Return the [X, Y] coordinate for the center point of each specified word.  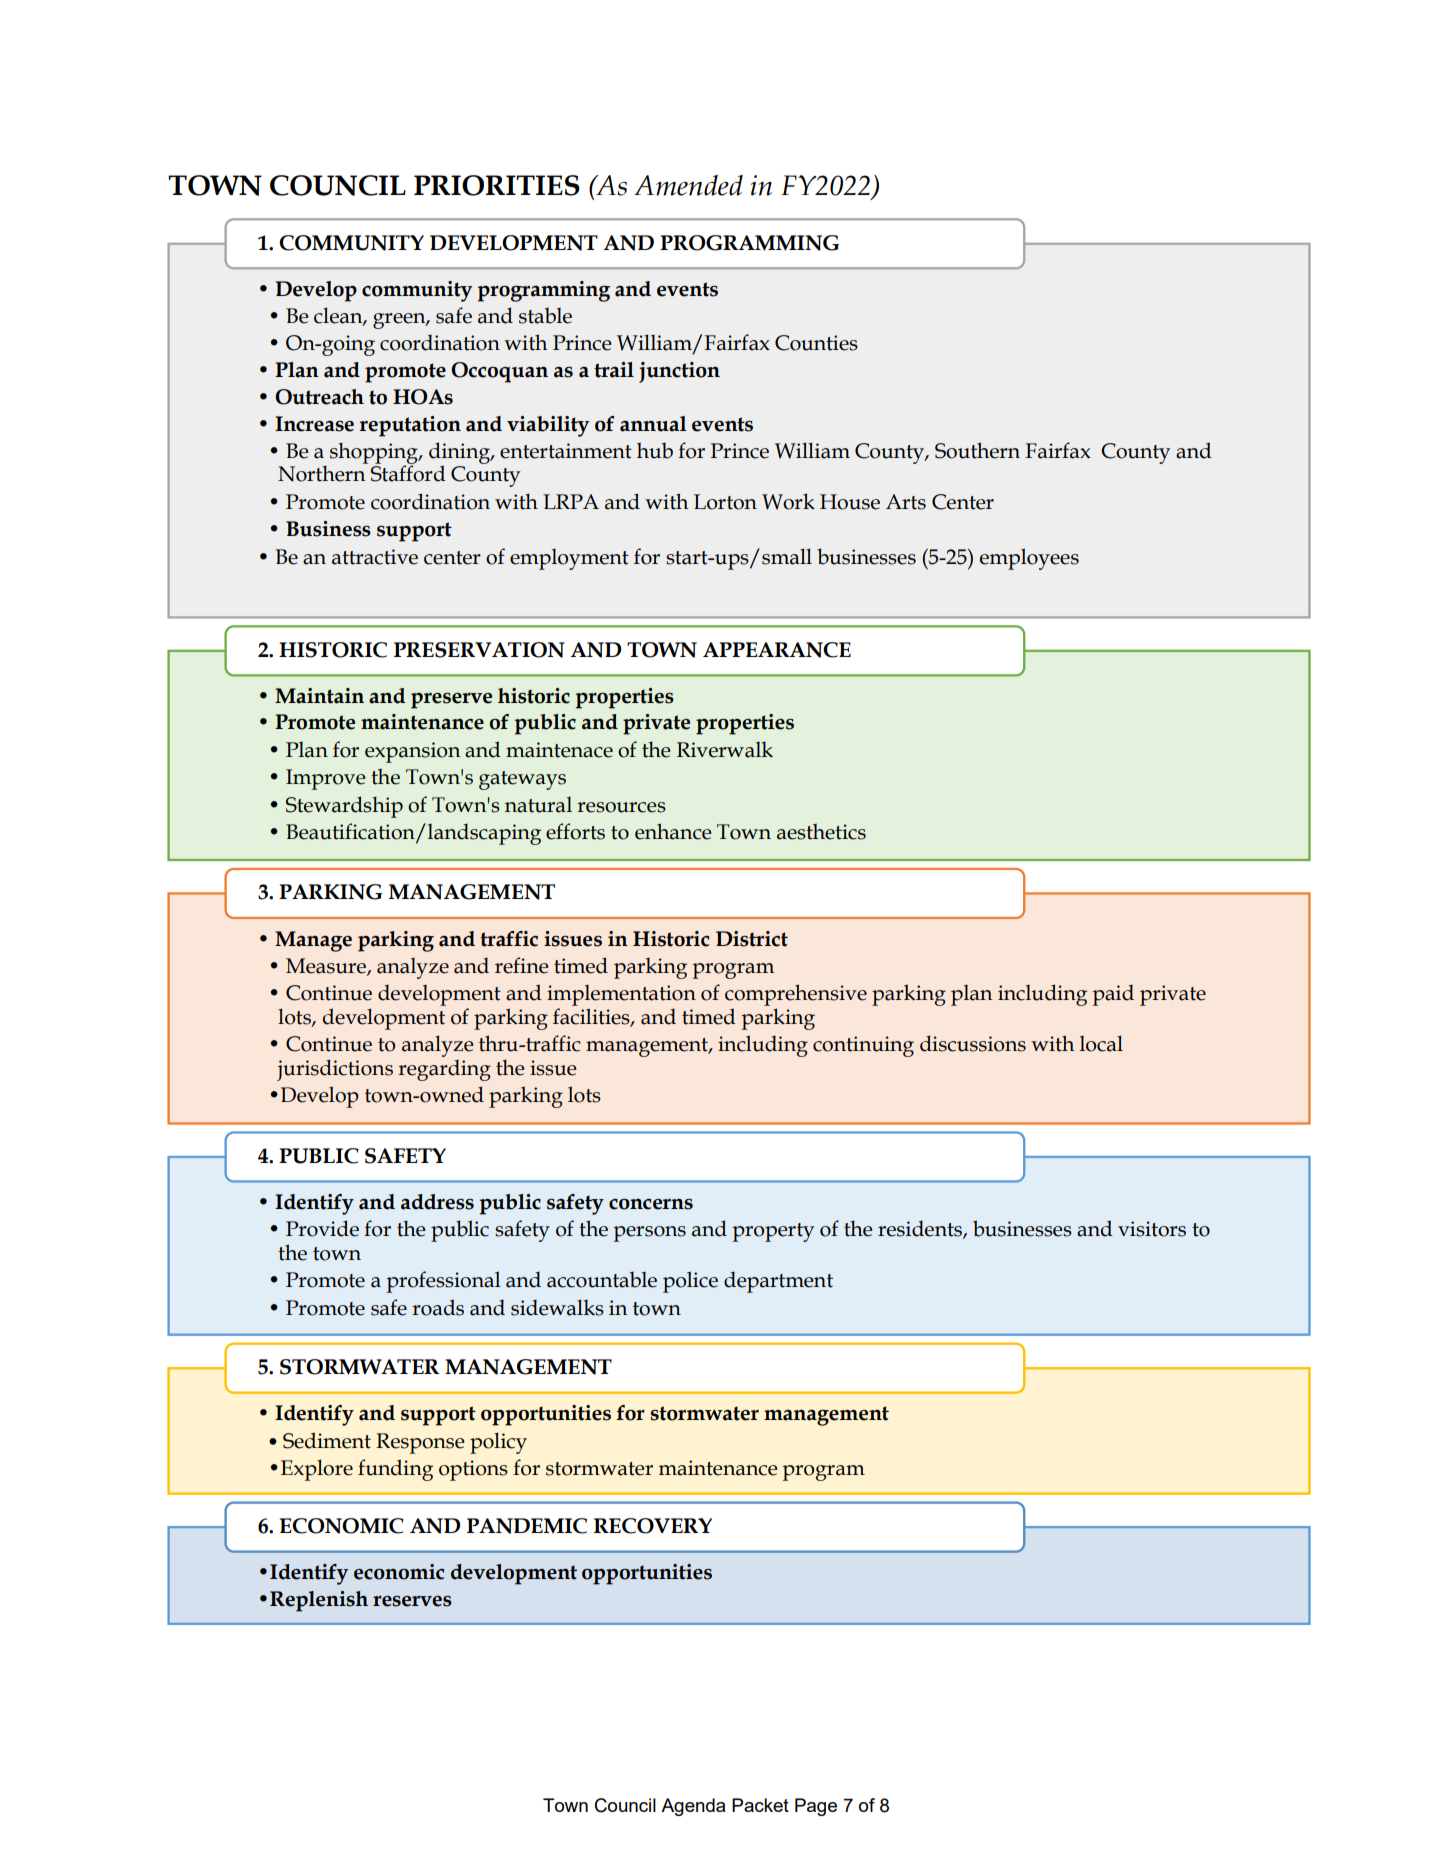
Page [816, 1807]
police [690, 1282]
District [752, 939]
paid [1113, 995]
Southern [977, 450]
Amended [688, 185]
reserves [412, 1601]
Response [420, 1443]
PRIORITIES [497, 185]
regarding [444, 1070]
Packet [760, 1805]
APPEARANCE [777, 650]
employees [1029, 559]
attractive [375, 557]
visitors [1152, 1229]
